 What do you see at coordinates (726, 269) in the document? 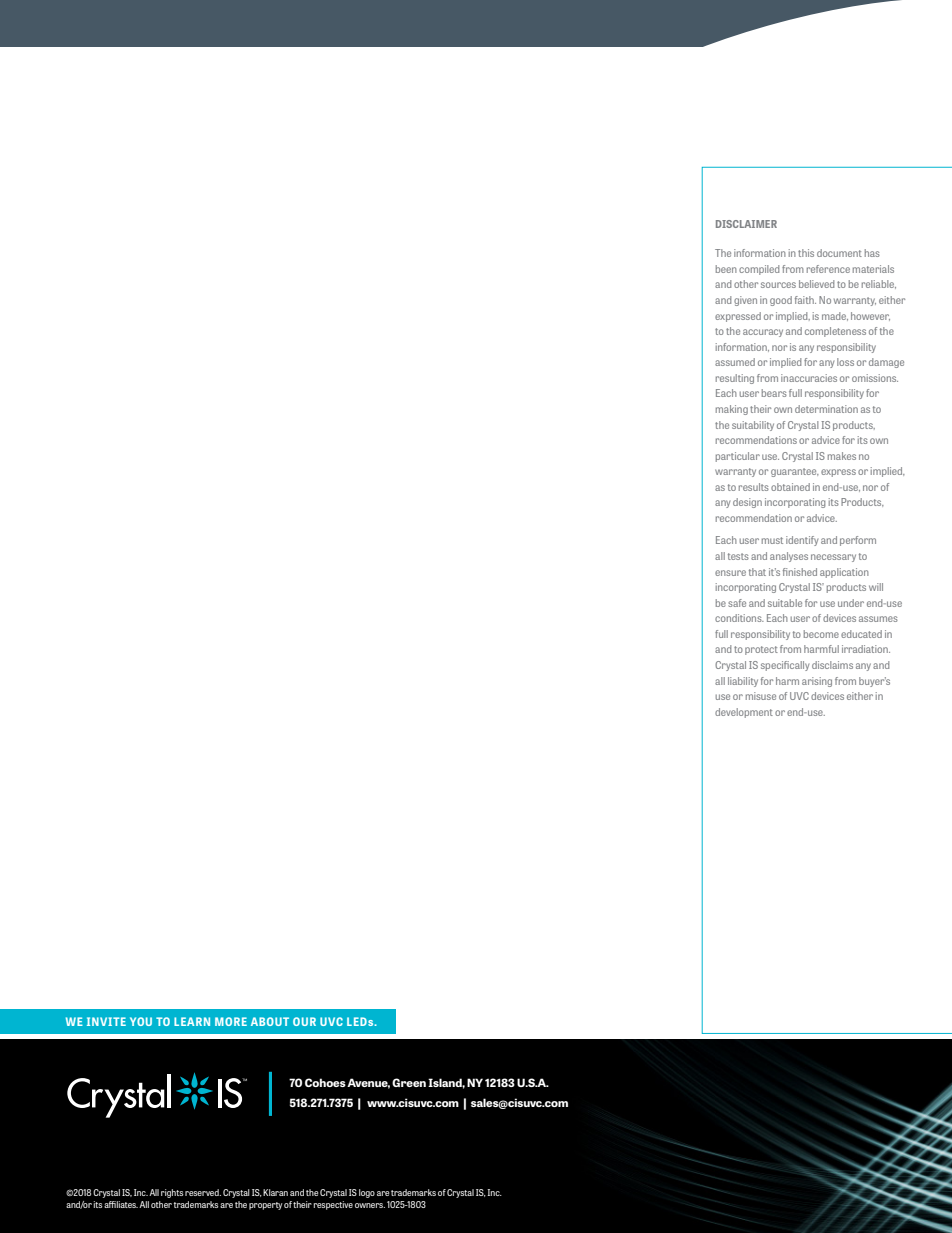
I see `been` at bounding box center [726, 269].
